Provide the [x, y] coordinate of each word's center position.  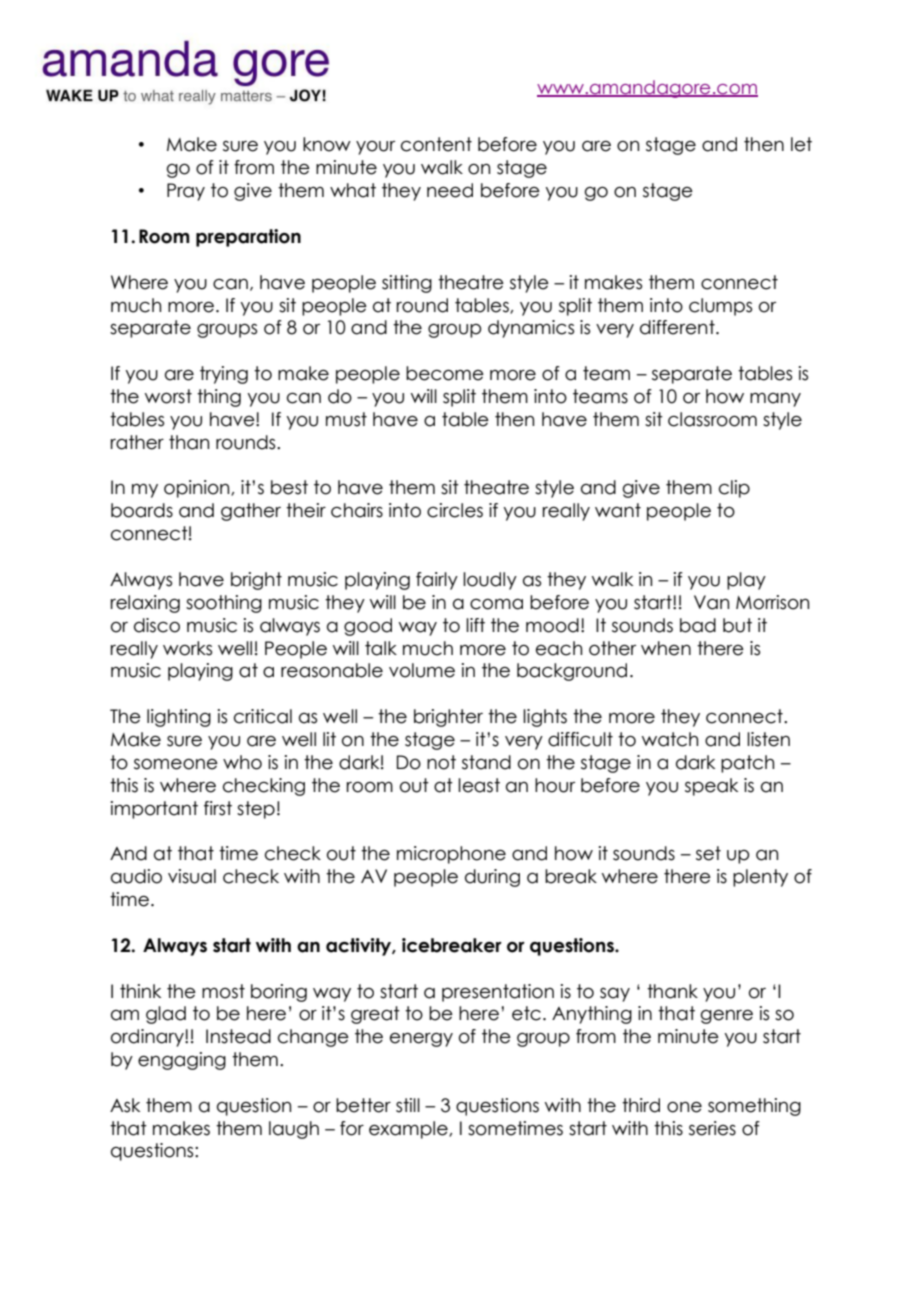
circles [455, 510]
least [479, 785]
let [801, 144]
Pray [186, 192]
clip [734, 489]
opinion [198, 489]
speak [711, 787]
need [450, 190]
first [218, 808]
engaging [182, 1061]
